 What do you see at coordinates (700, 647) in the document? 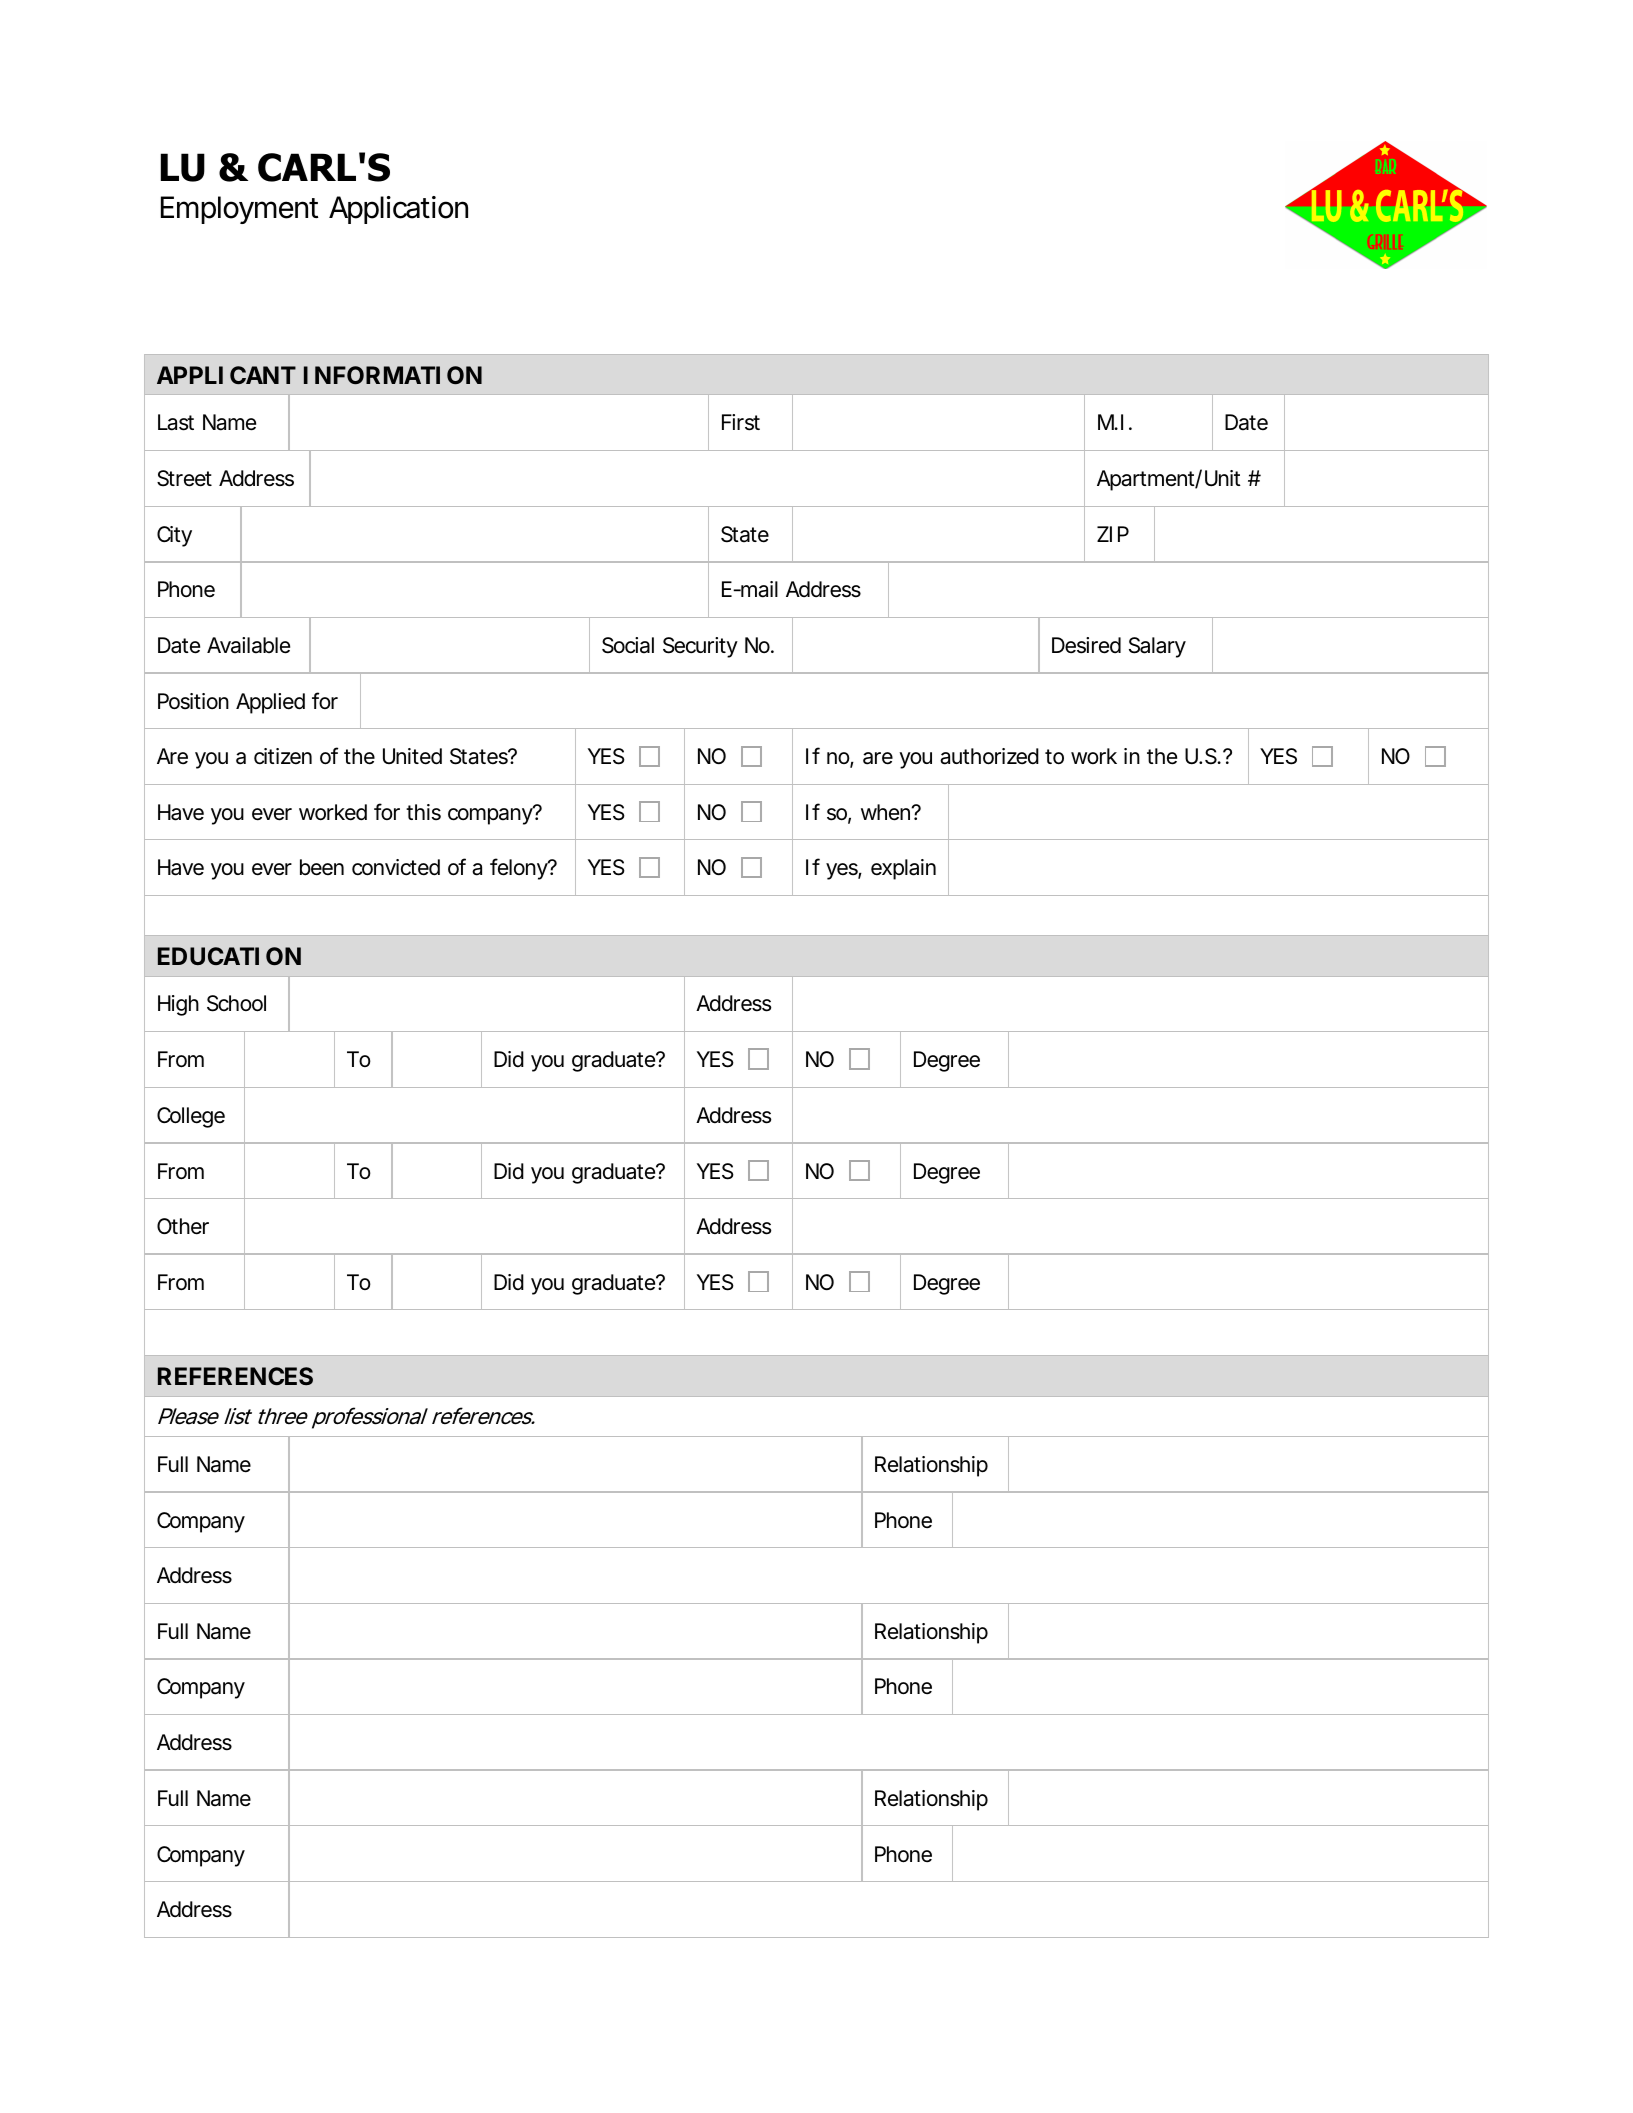
I see `Security` at bounding box center [700, 647].
